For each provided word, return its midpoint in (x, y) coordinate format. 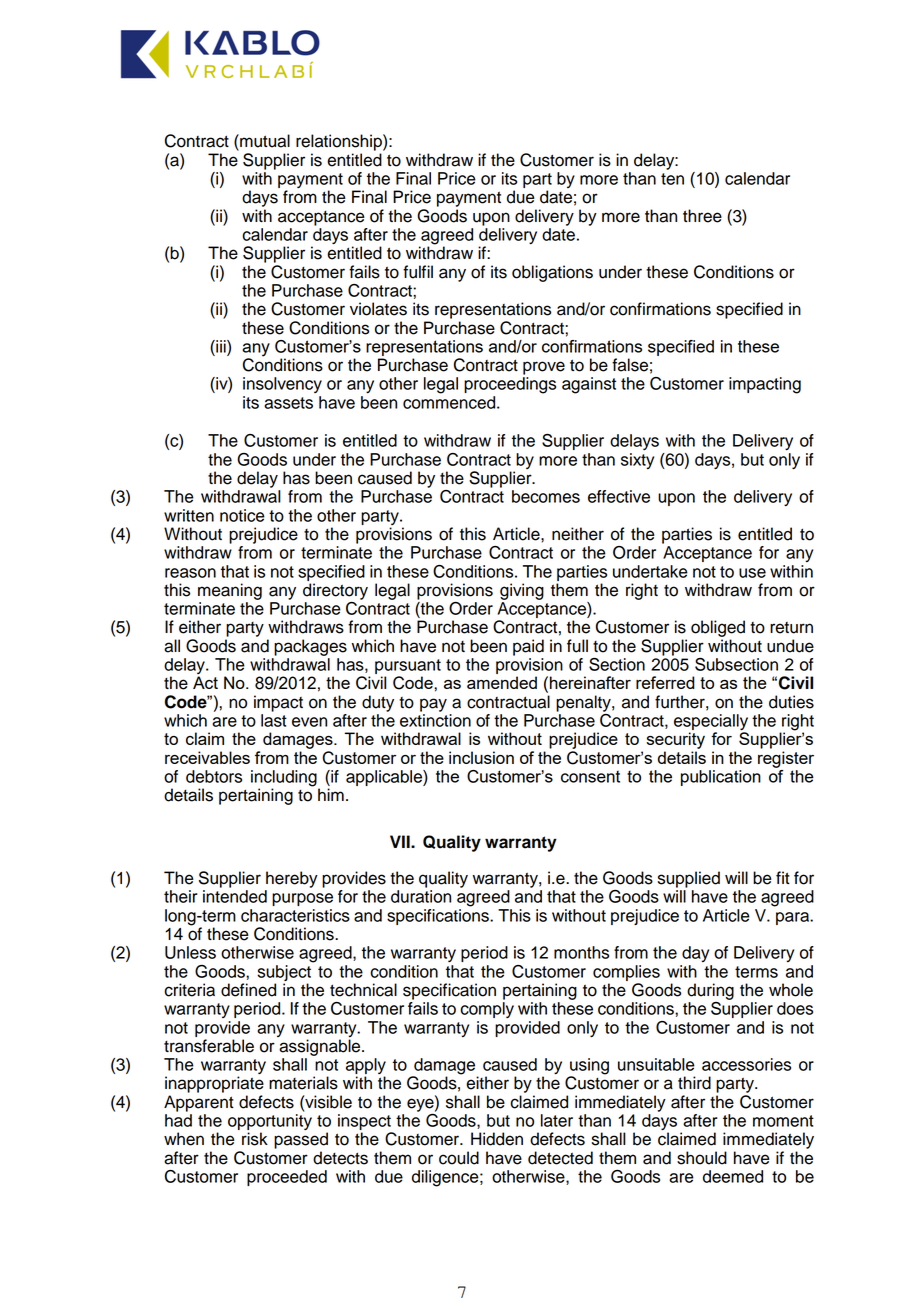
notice (242, 515)
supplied (689, 879)
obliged (718, 628)
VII (401, 841)
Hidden (497, 1139)
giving (522, 591)
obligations (552, 273)
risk (255, 1139)
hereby (292, 879)
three (702, 216)
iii (221, 346)
